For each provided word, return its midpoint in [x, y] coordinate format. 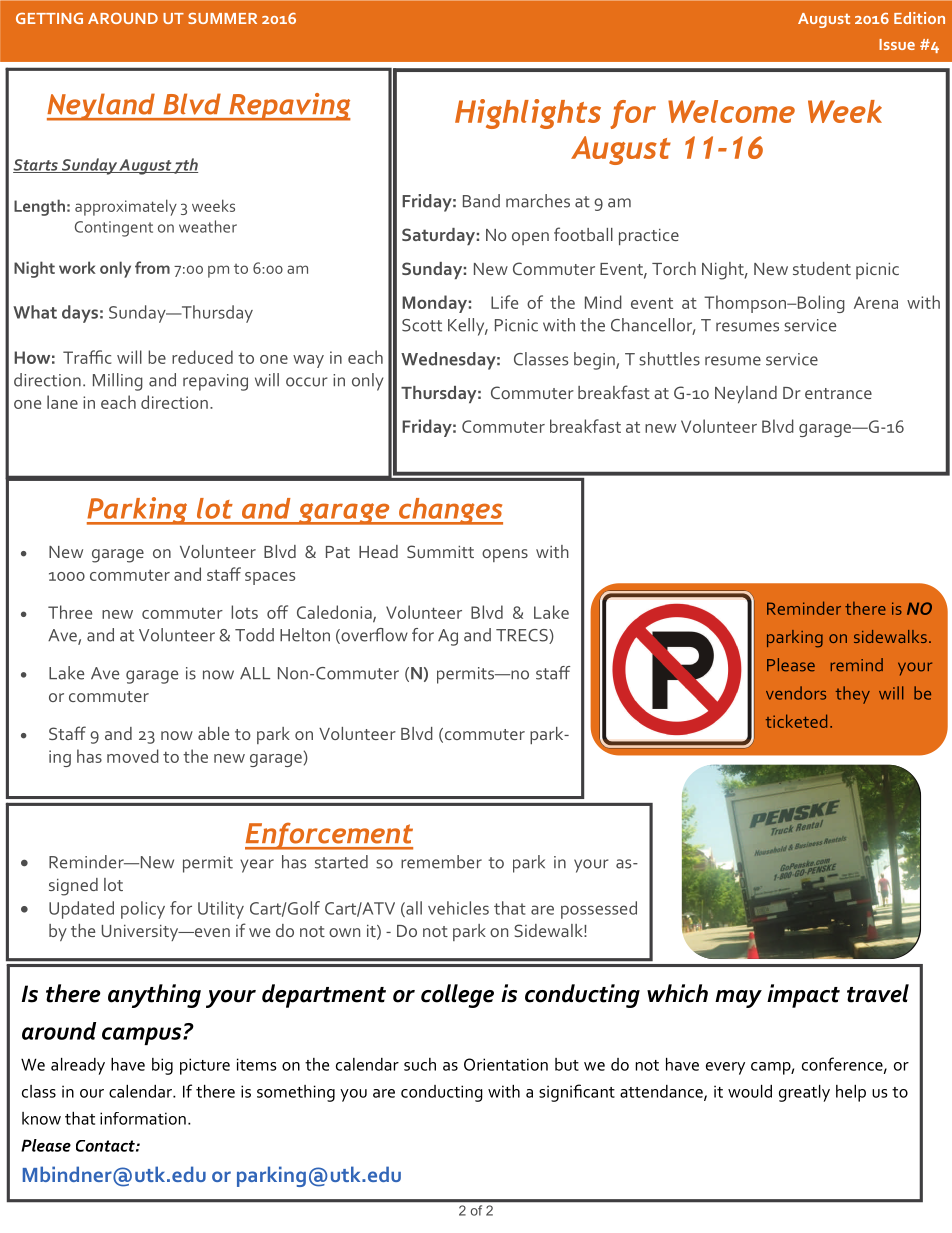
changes [450, 511]
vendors [796, 693]
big [162, 1066]
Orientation [506, 1064]
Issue [897, 44]
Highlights [528, 114]
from [152, 267]
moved [133, 756]
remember [441, 862]
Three [70, 612]
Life [504, 302]
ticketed [796, 721]
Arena [876, 302]
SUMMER [222, 18]
